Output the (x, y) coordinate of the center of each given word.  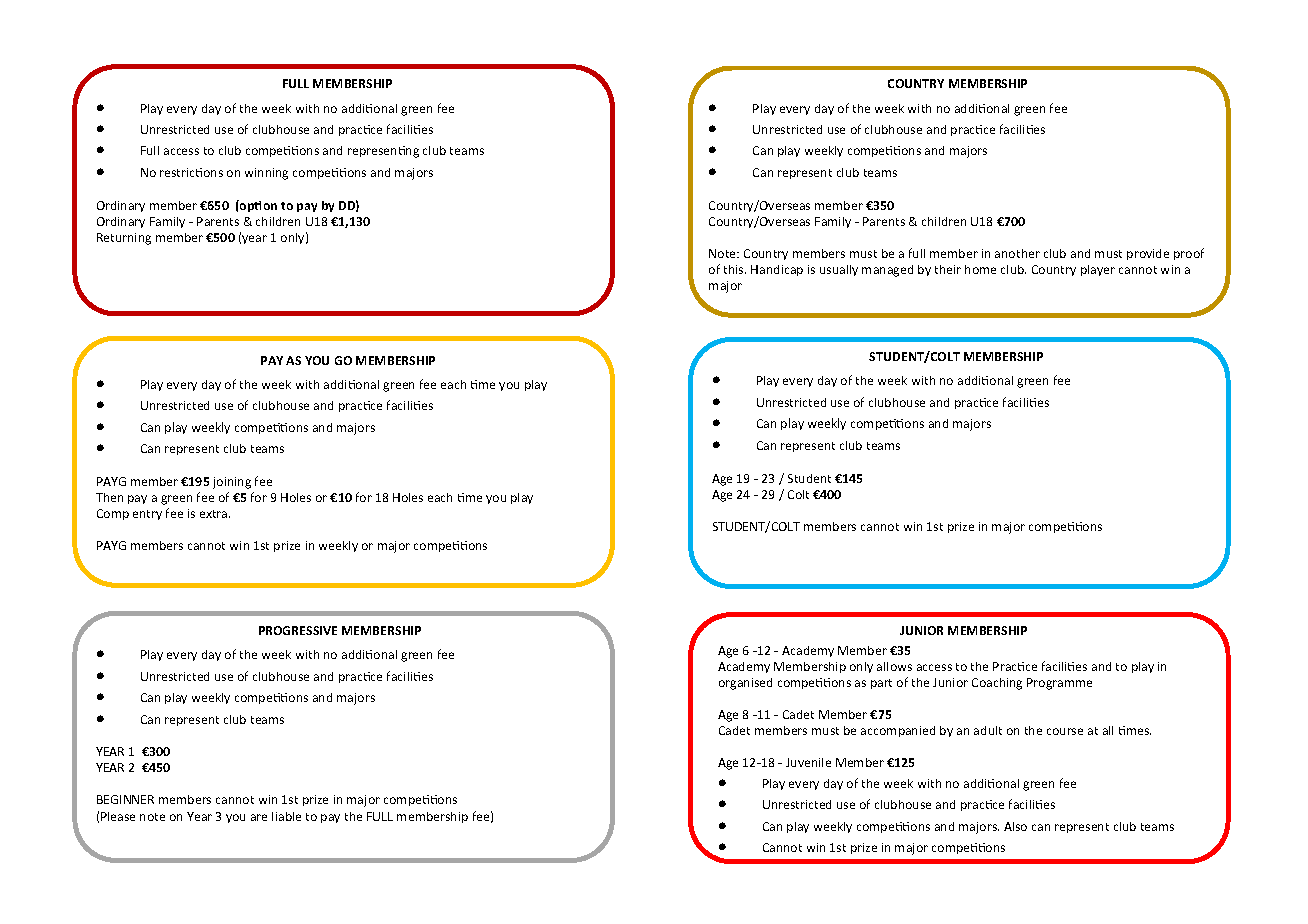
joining (232, 483)
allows (894, 666)
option (257, 206)
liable (286, 816)
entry (147, 515)
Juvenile (808, 762)
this (735, 269)
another (1017, 253)
